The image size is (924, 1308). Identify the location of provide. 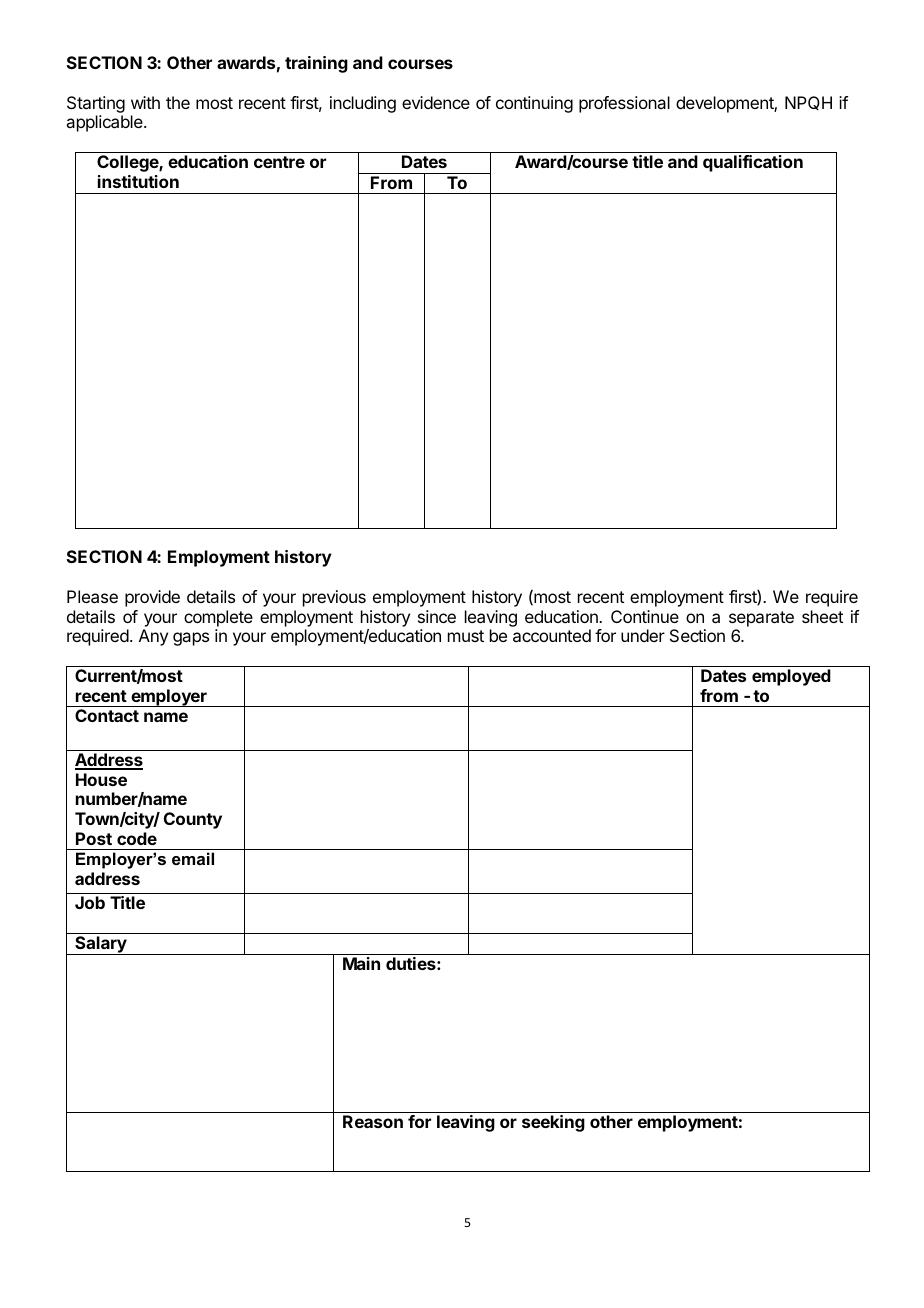
(152, 598).
